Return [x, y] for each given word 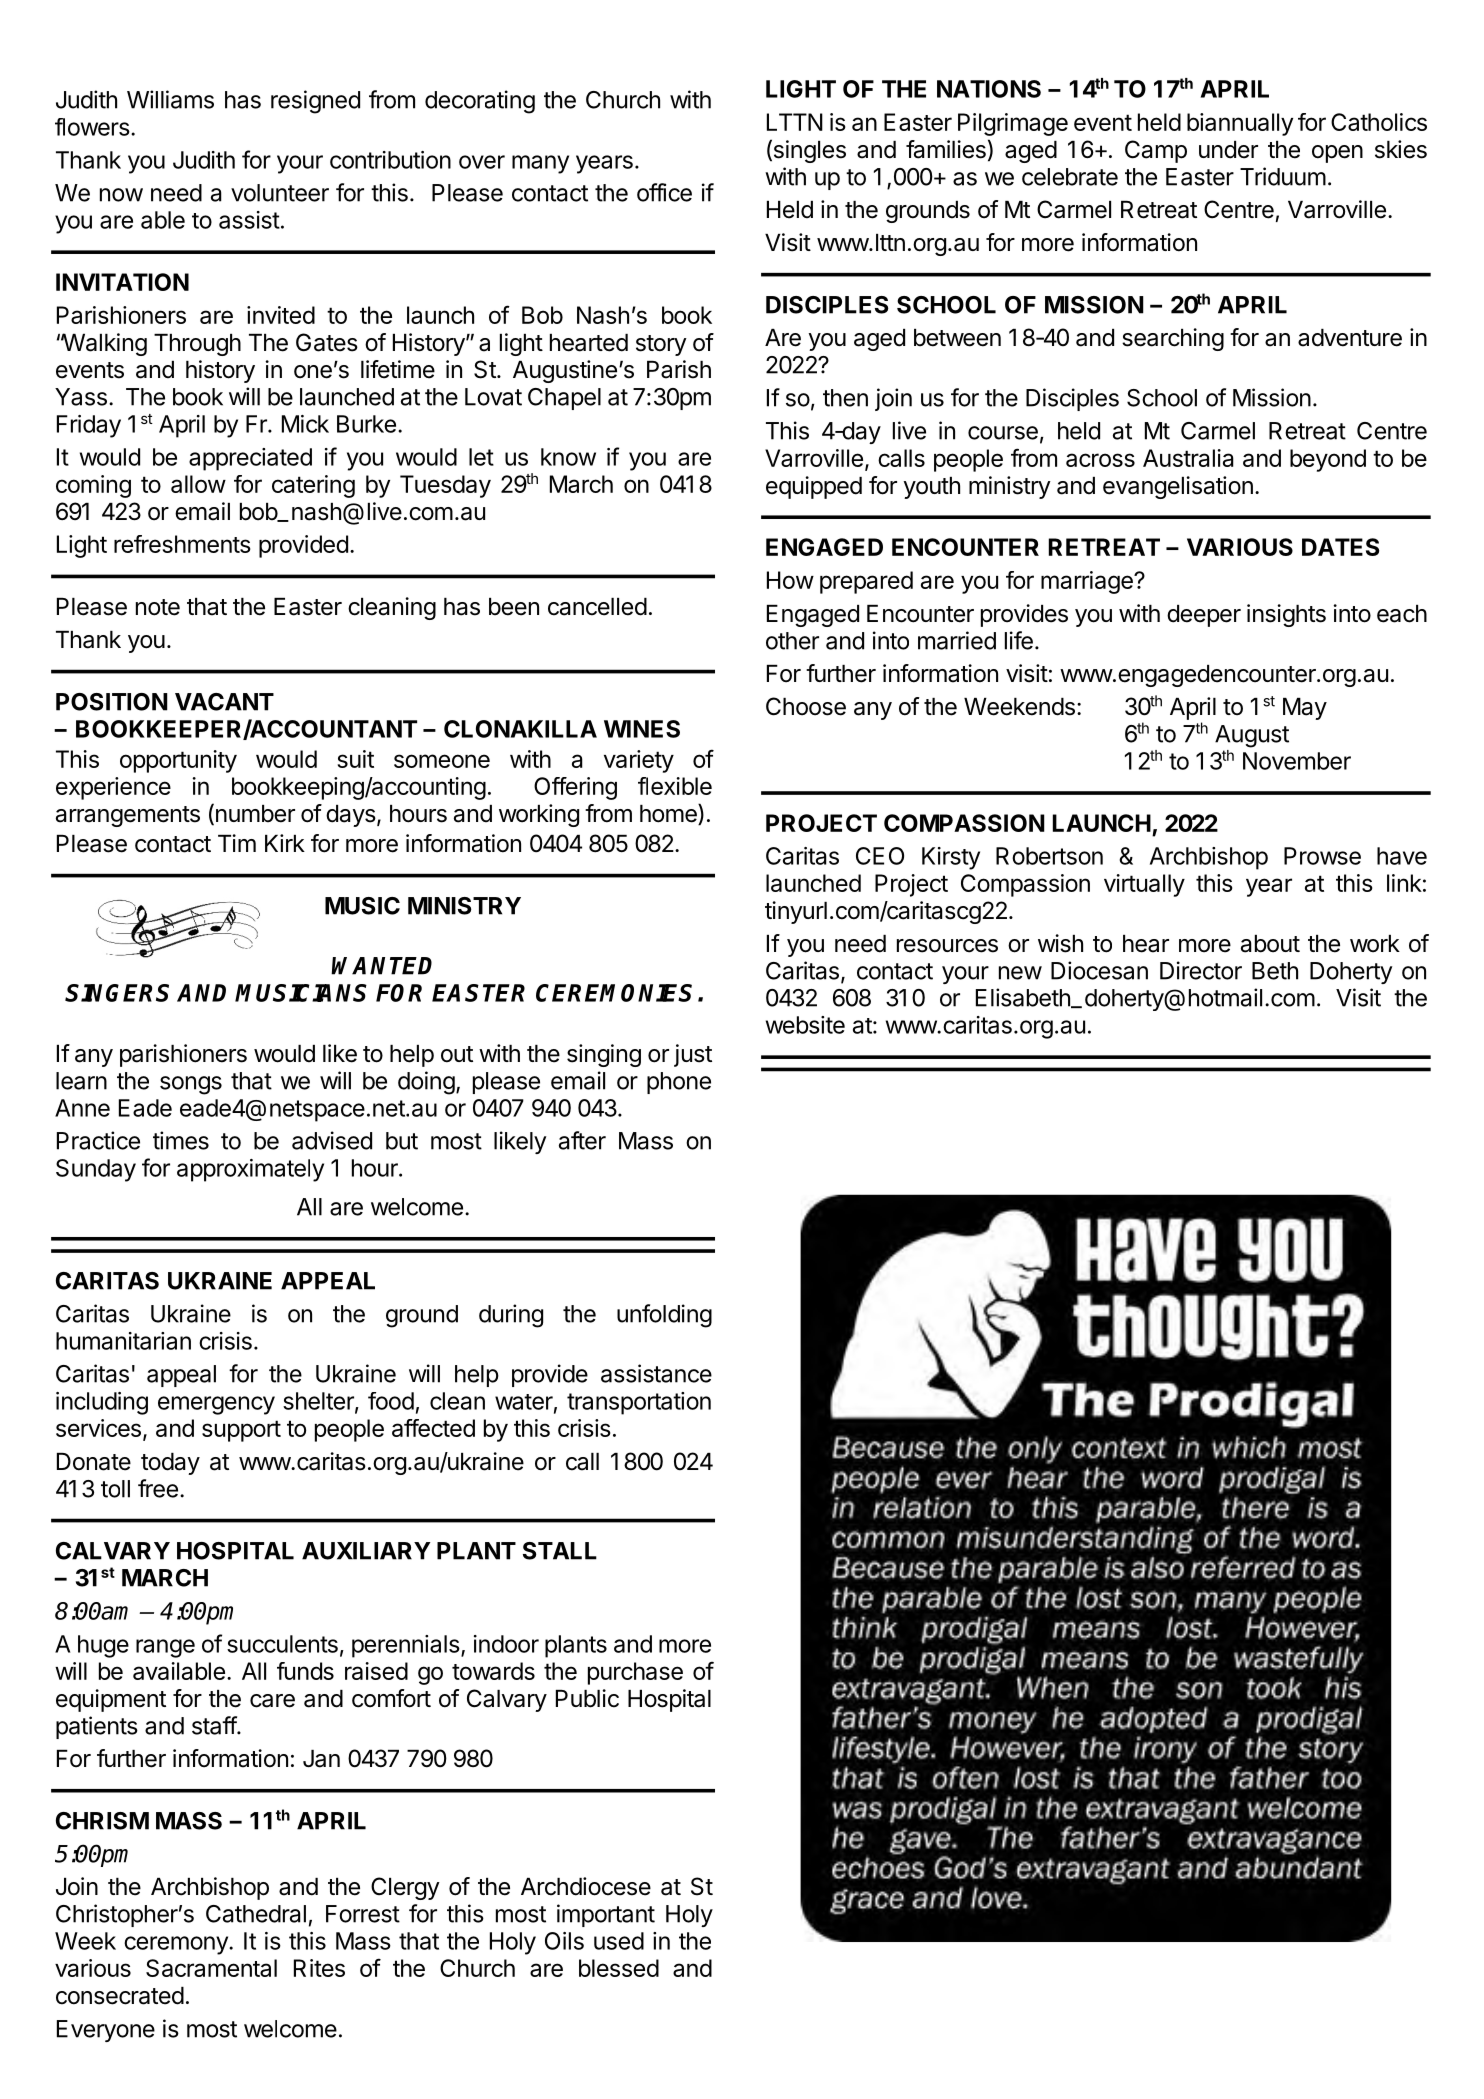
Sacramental [211, 1968]
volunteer [280, 193]
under [1228, 150]
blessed [619, 1968]
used [619, 1941]
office [664, 192]
